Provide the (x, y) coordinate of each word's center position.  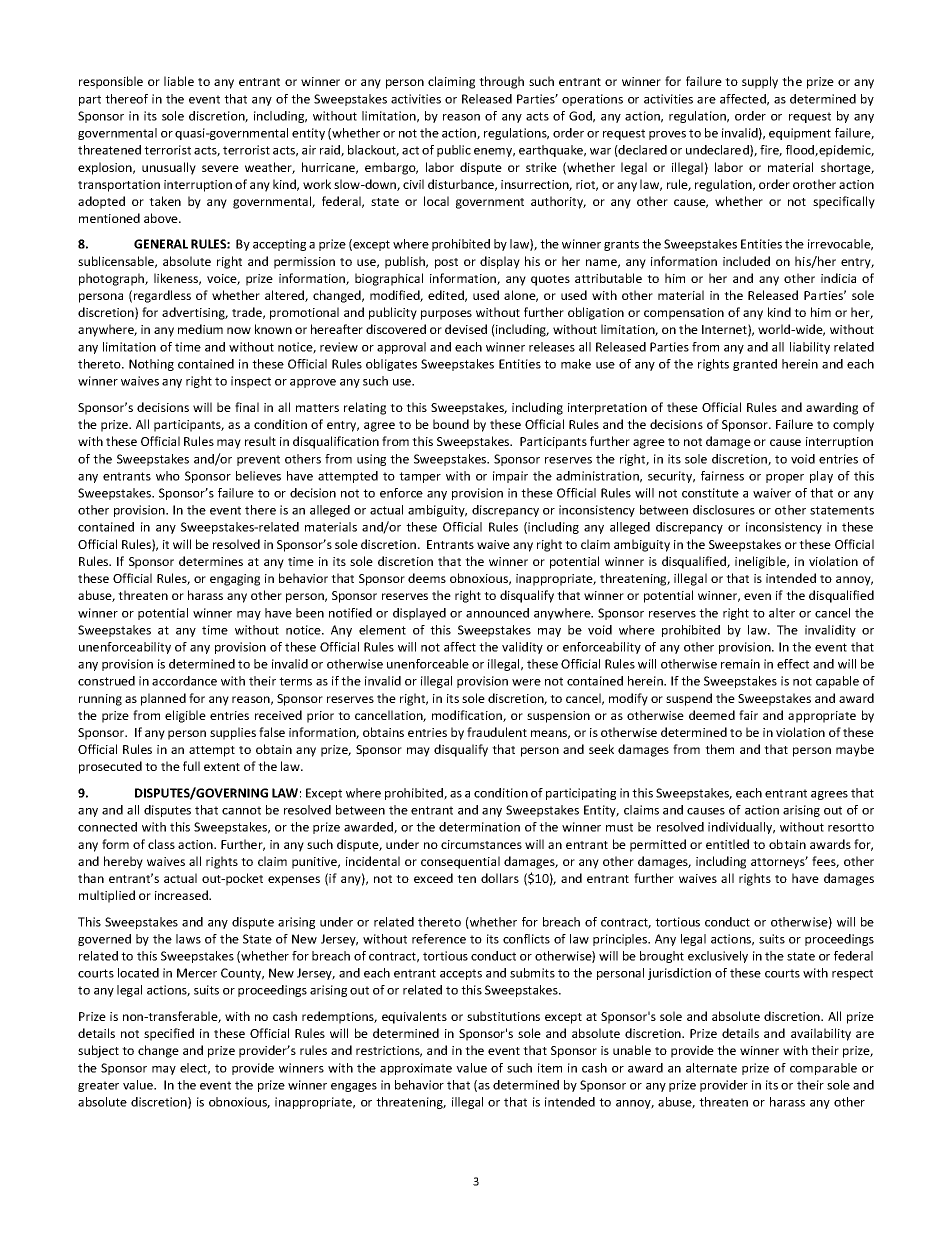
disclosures (724, 510)
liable (179, 81)
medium (200, 329)
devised (466, 329)
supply (760, 82)
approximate (416, 1069)
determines (211, 561)
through (501, 82)
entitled (727, 844)
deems (427, 578)
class (161, 844)
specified (169, 1034)
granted (755, 365)
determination (479, 827)
